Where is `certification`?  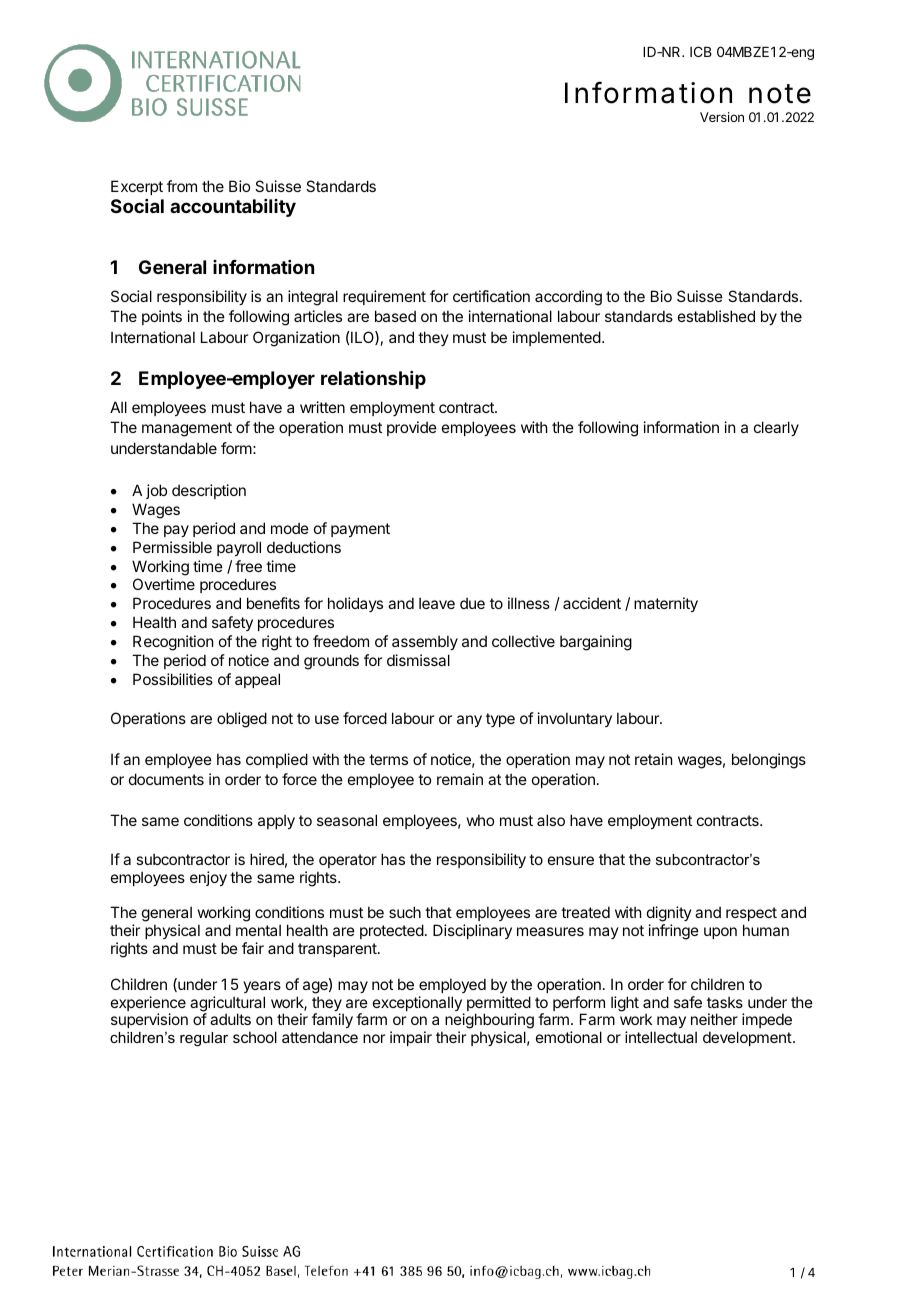
certification is located at coordinates (491, 296).
